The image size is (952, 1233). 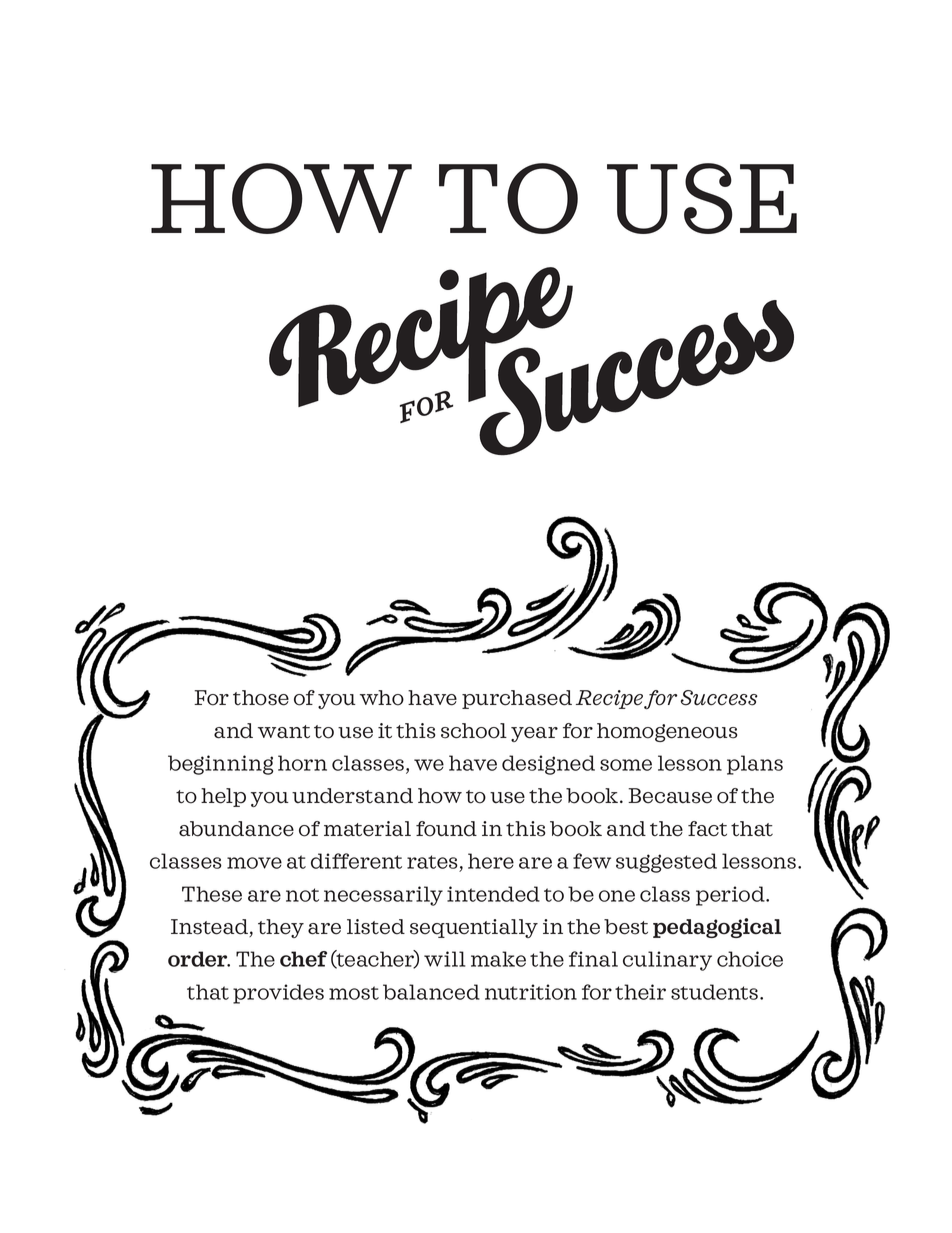 What do you see at coordinates (474, 928) in the screenshot?
I see `sequentially` at bounding box center [474, 928].
